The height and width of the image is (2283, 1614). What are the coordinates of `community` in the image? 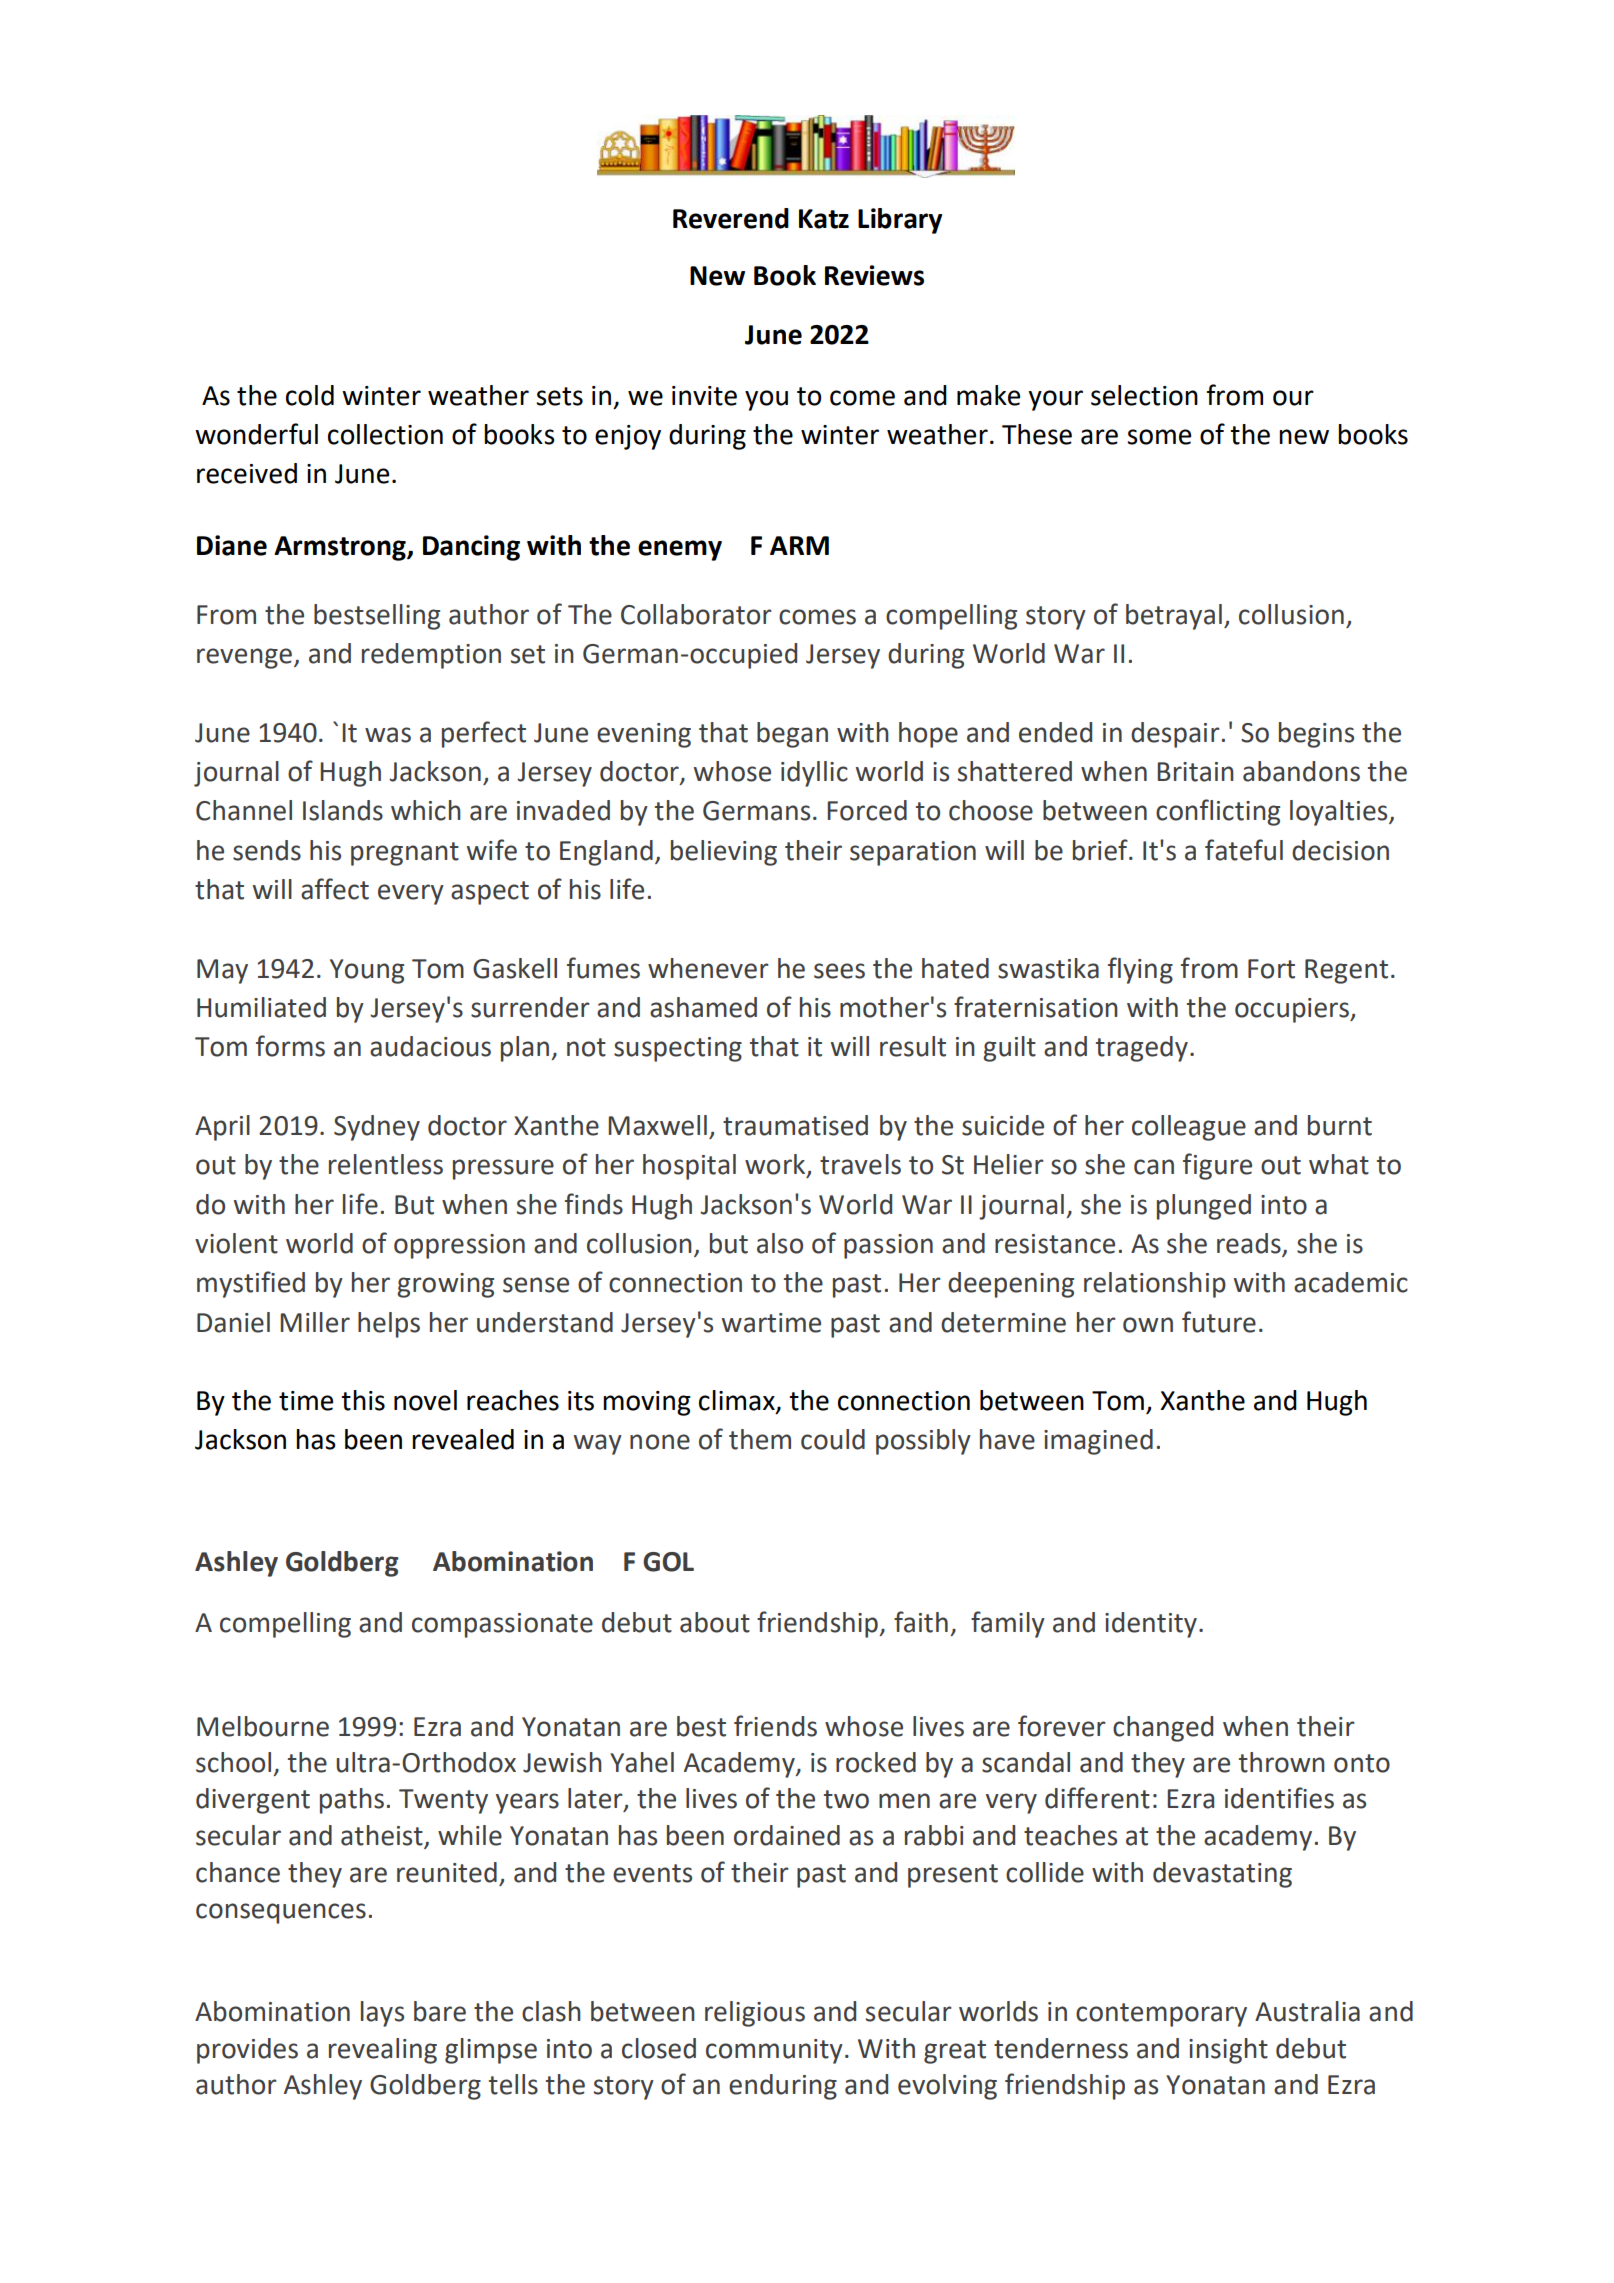 It's located at (774, 2051).
